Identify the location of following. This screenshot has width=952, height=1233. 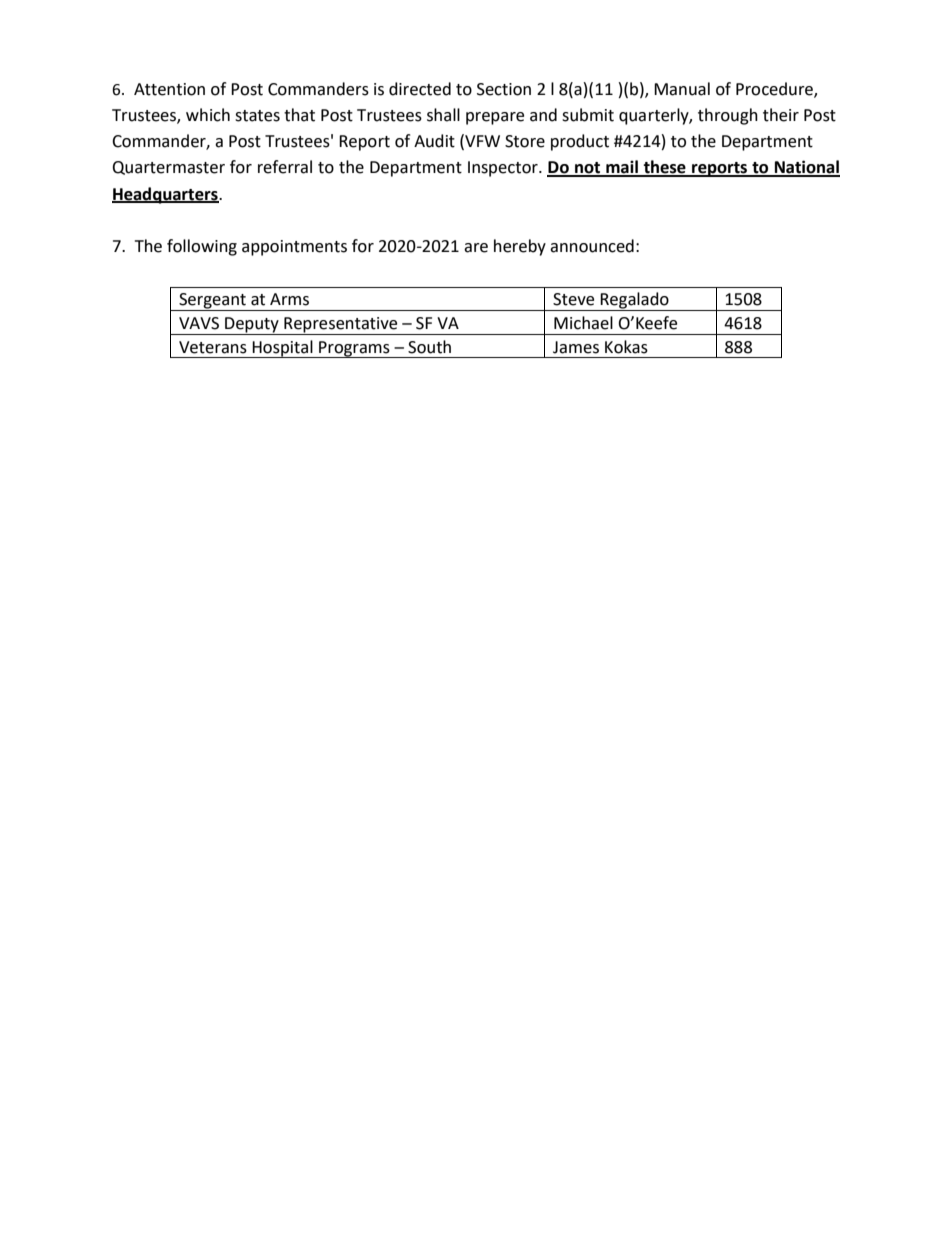
(202, 247).
